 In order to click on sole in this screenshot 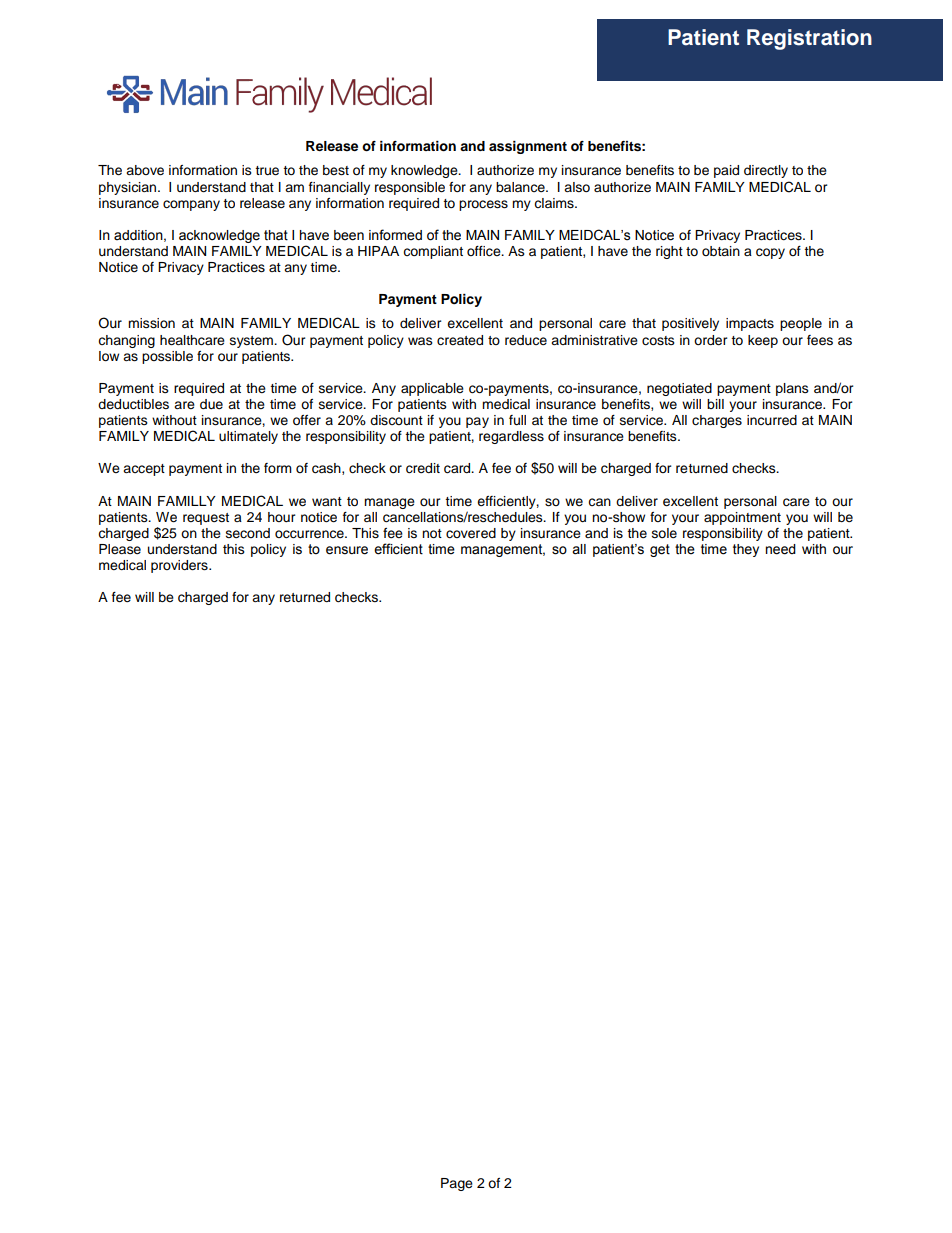, I will do `click(664, 533)`.
